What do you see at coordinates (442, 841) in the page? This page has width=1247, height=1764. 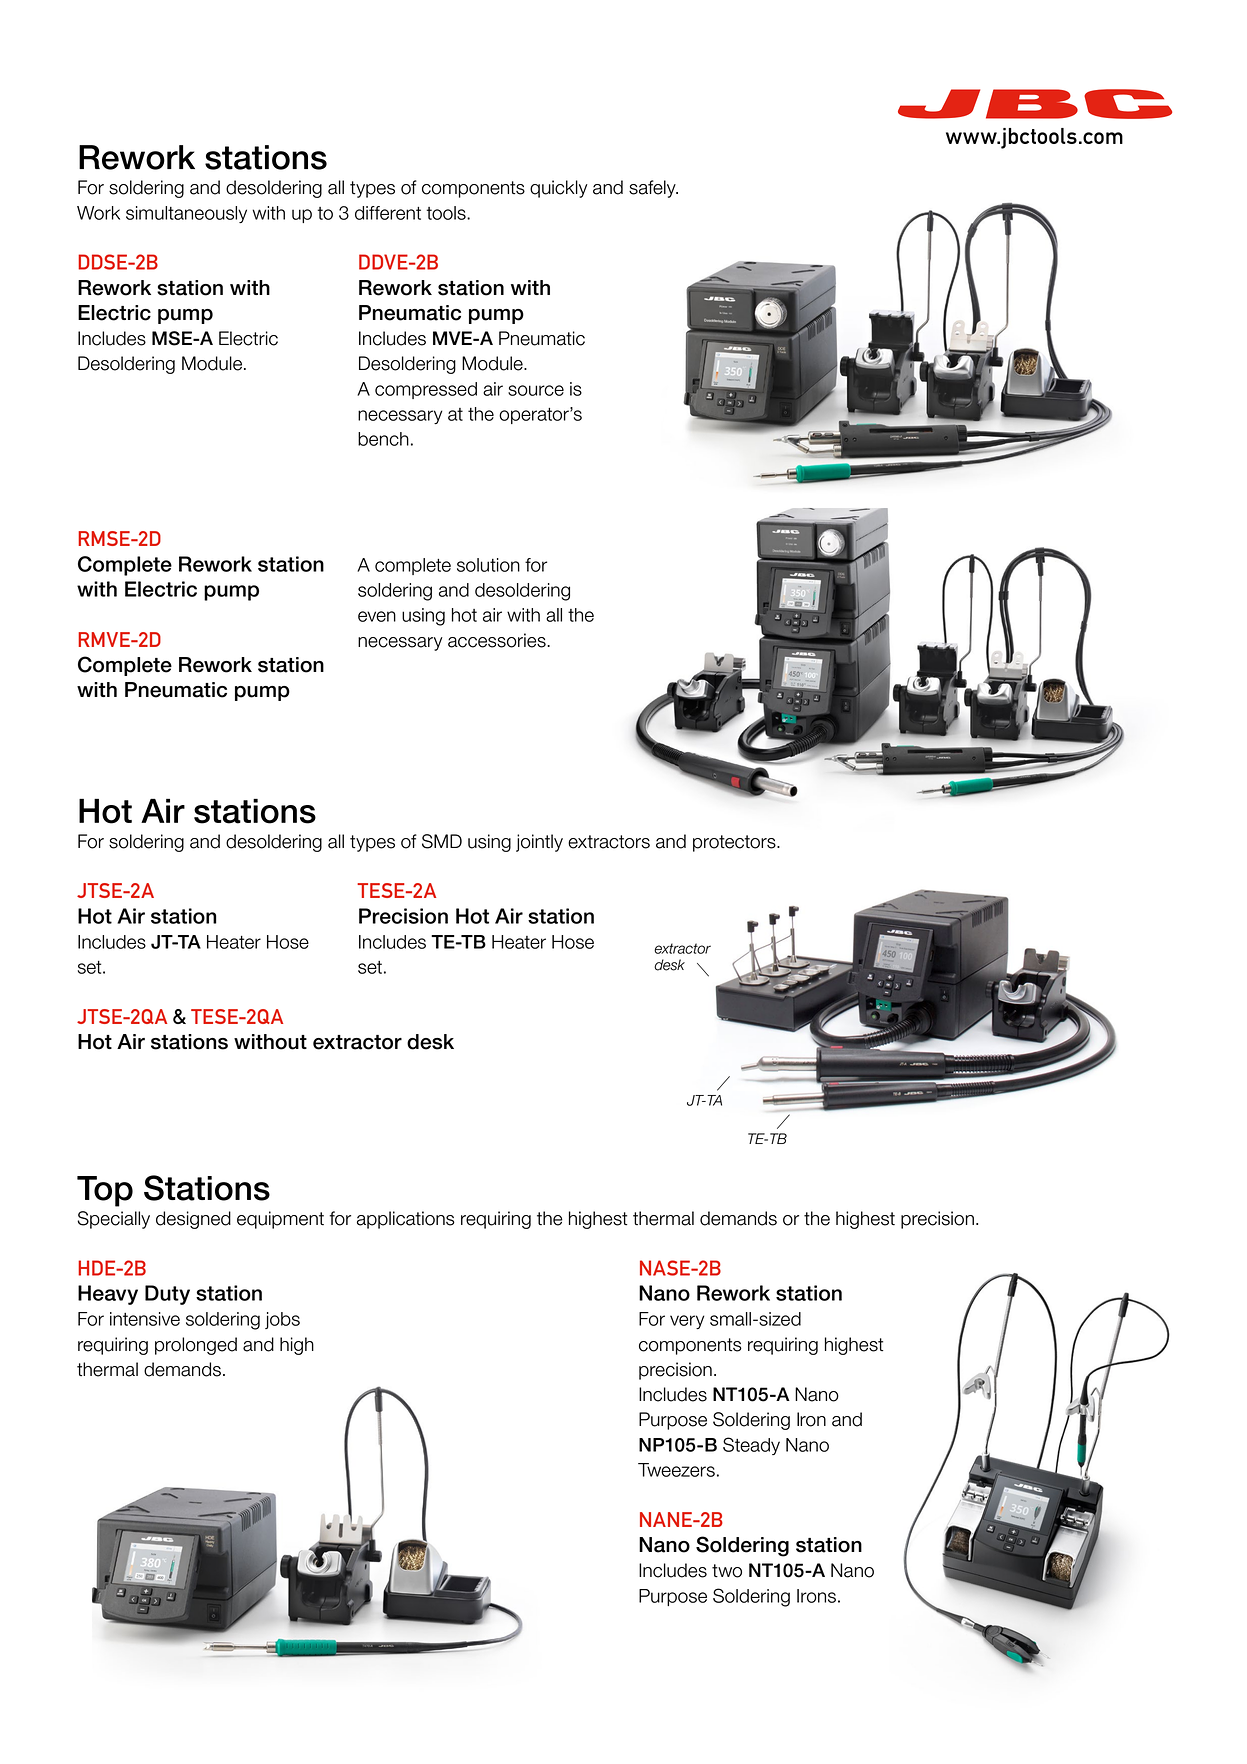 I see `SMD` at bounding box center [442, 841].
